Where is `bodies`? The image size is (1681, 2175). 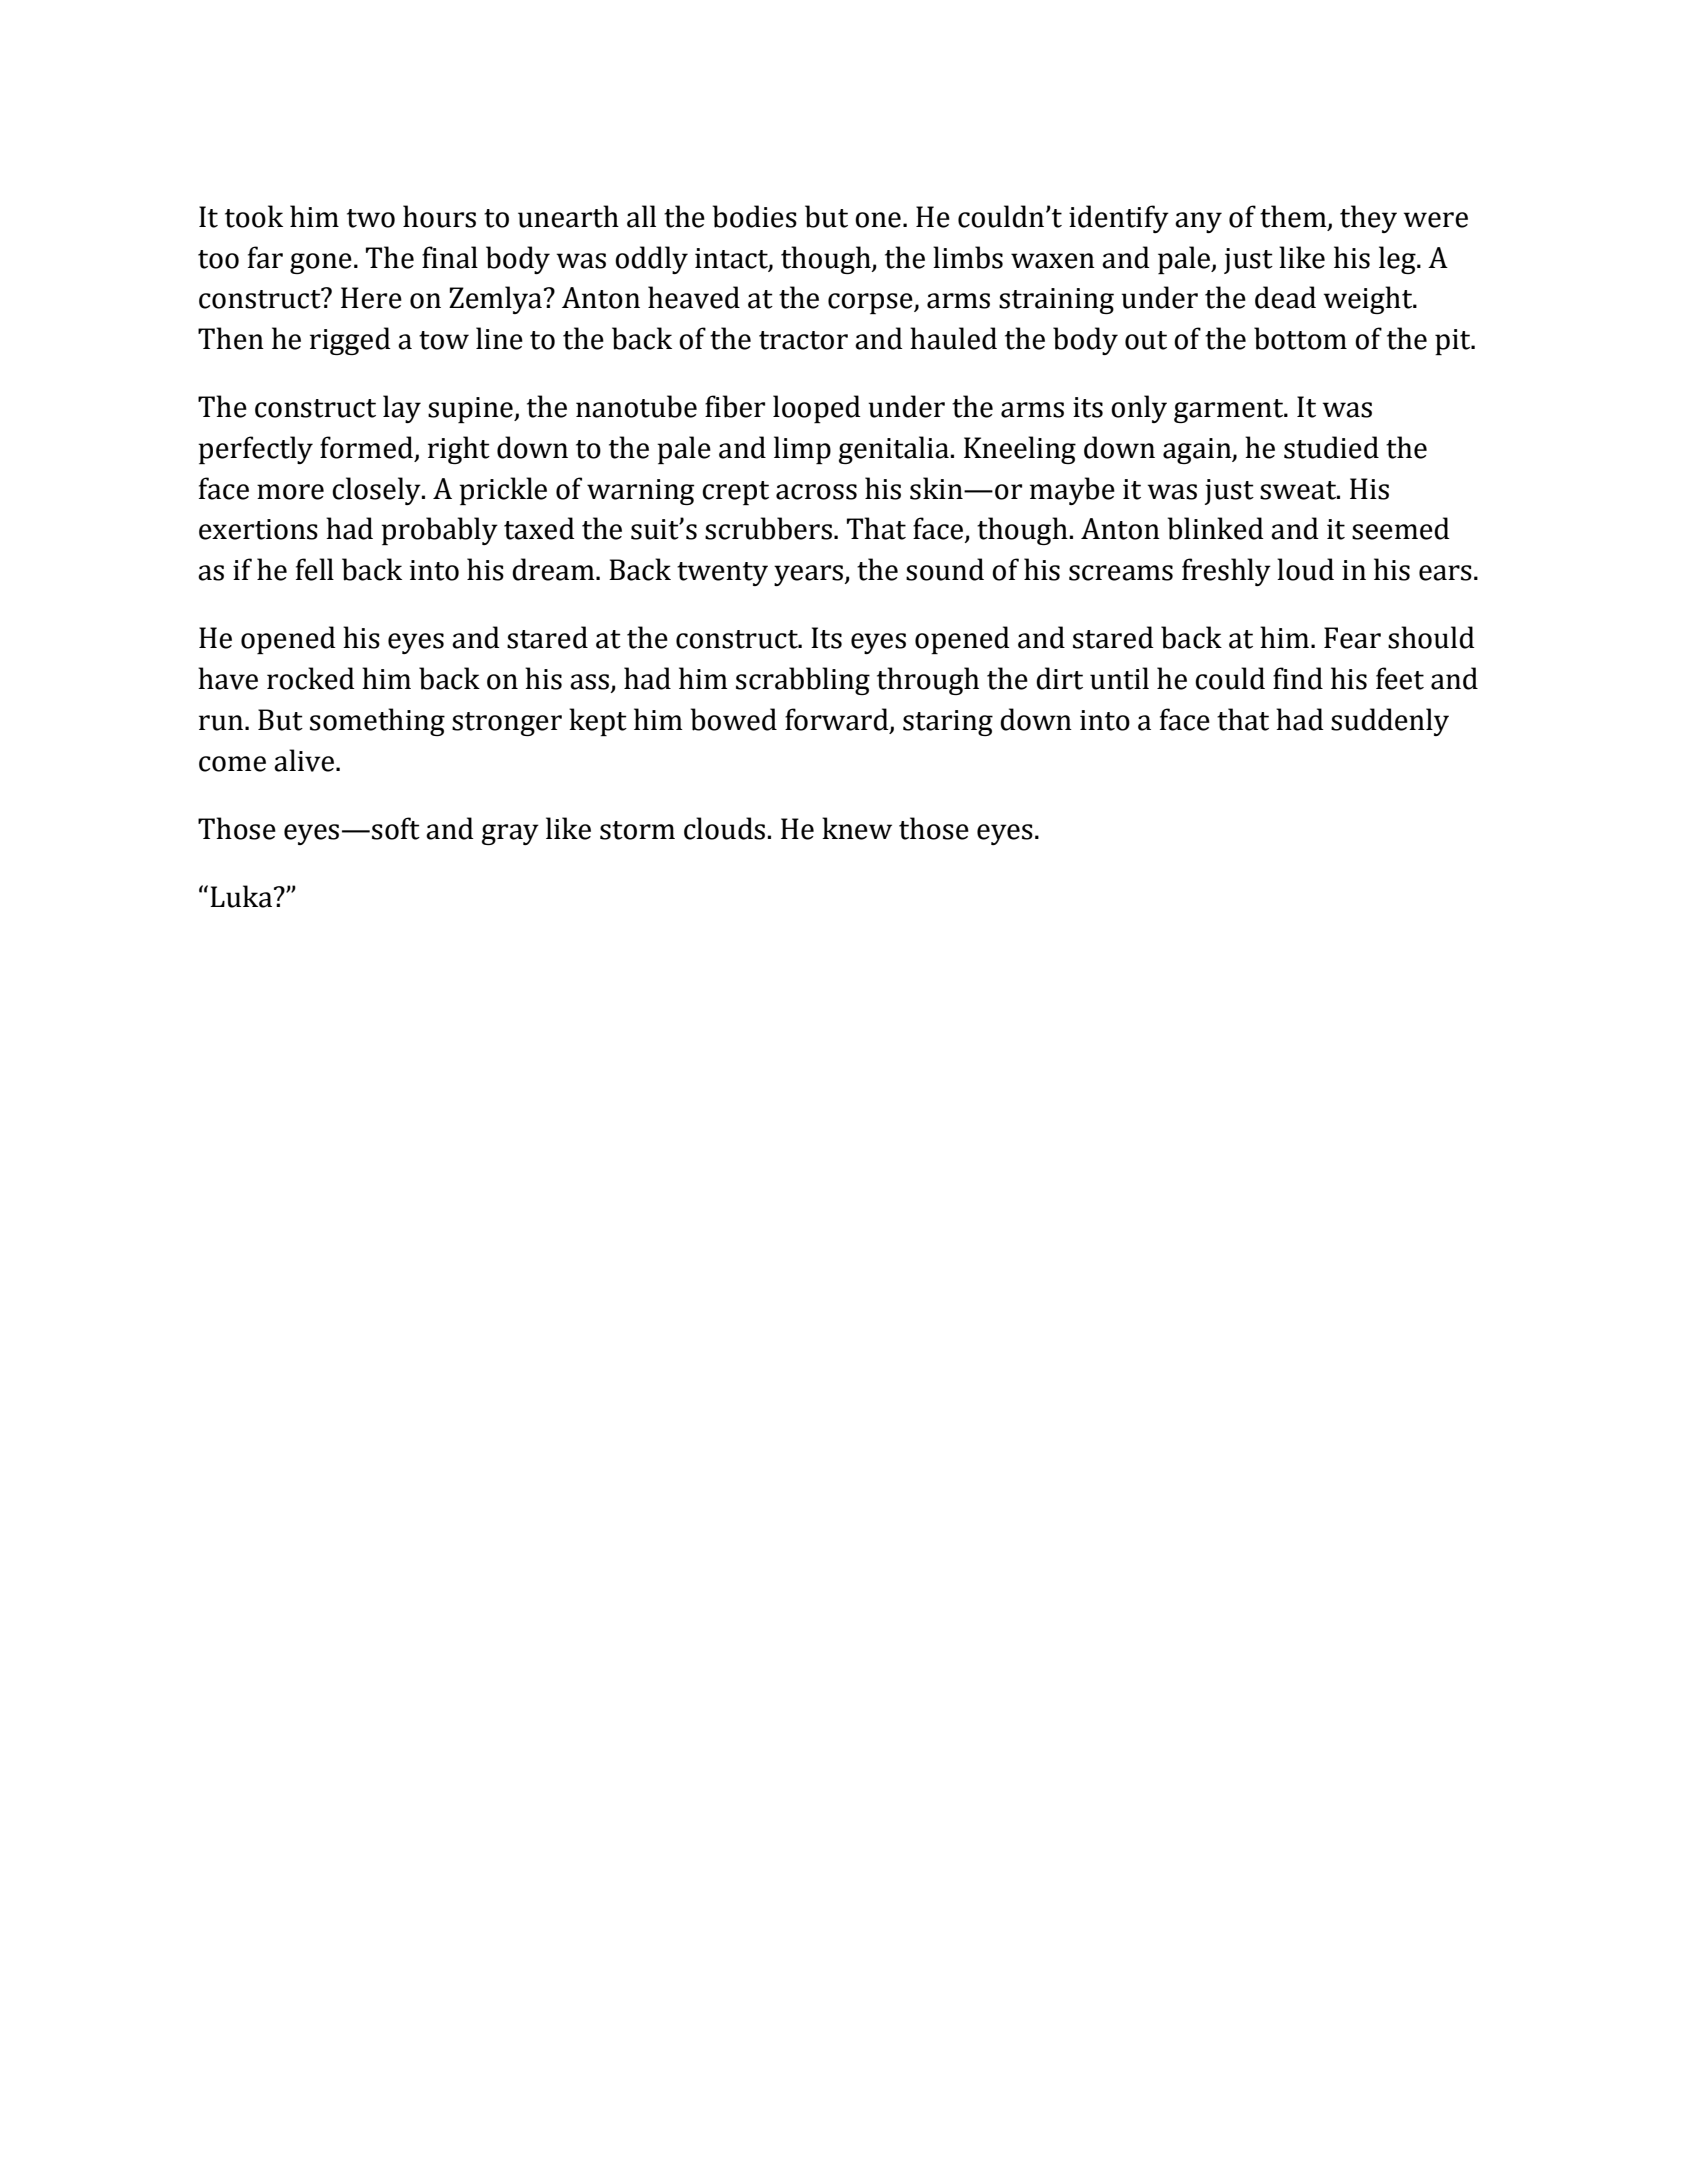 bodies is located at coordinates (755, 216).
